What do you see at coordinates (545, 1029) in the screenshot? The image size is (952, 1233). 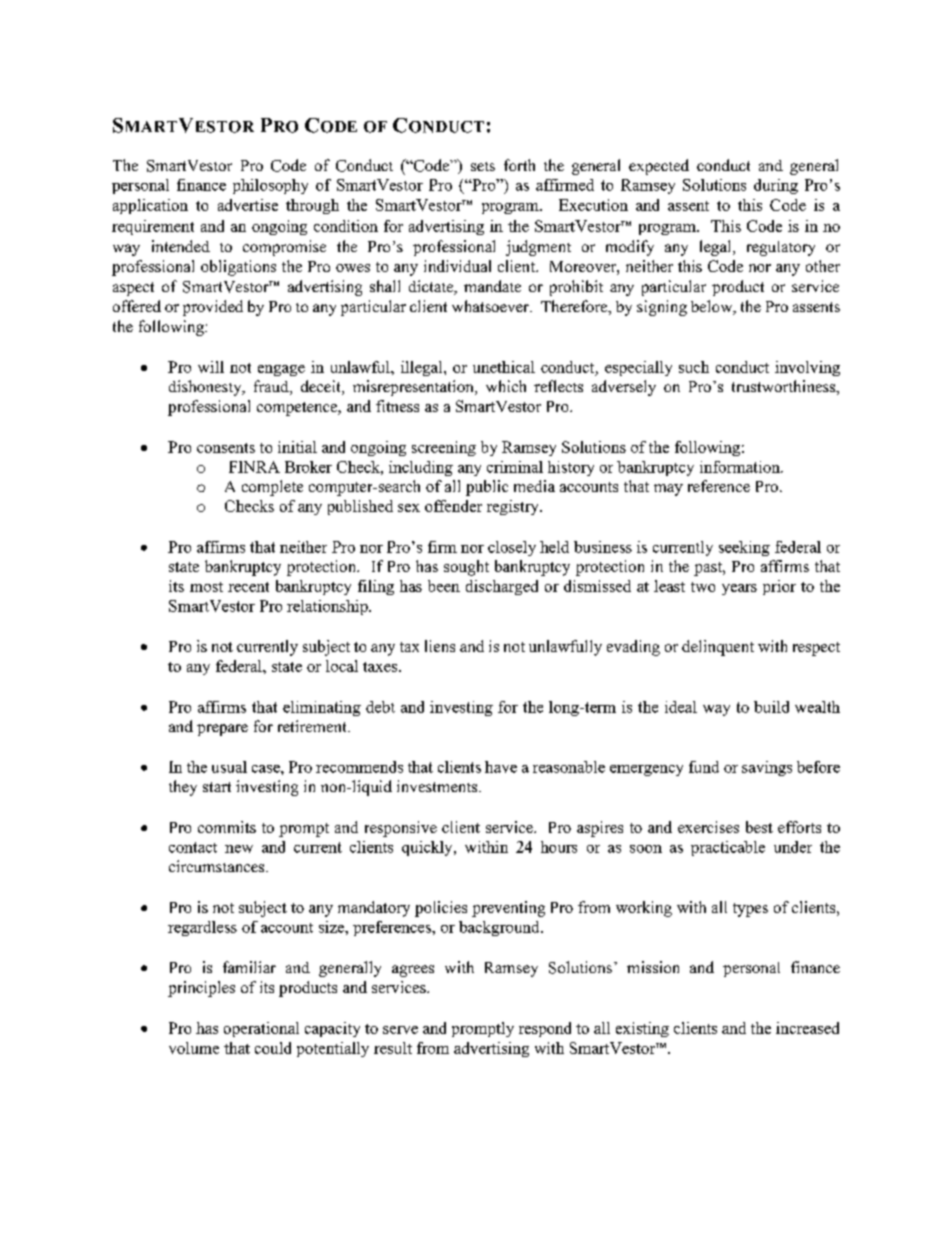 I see `respond` at bounding box center [545, 1029].
